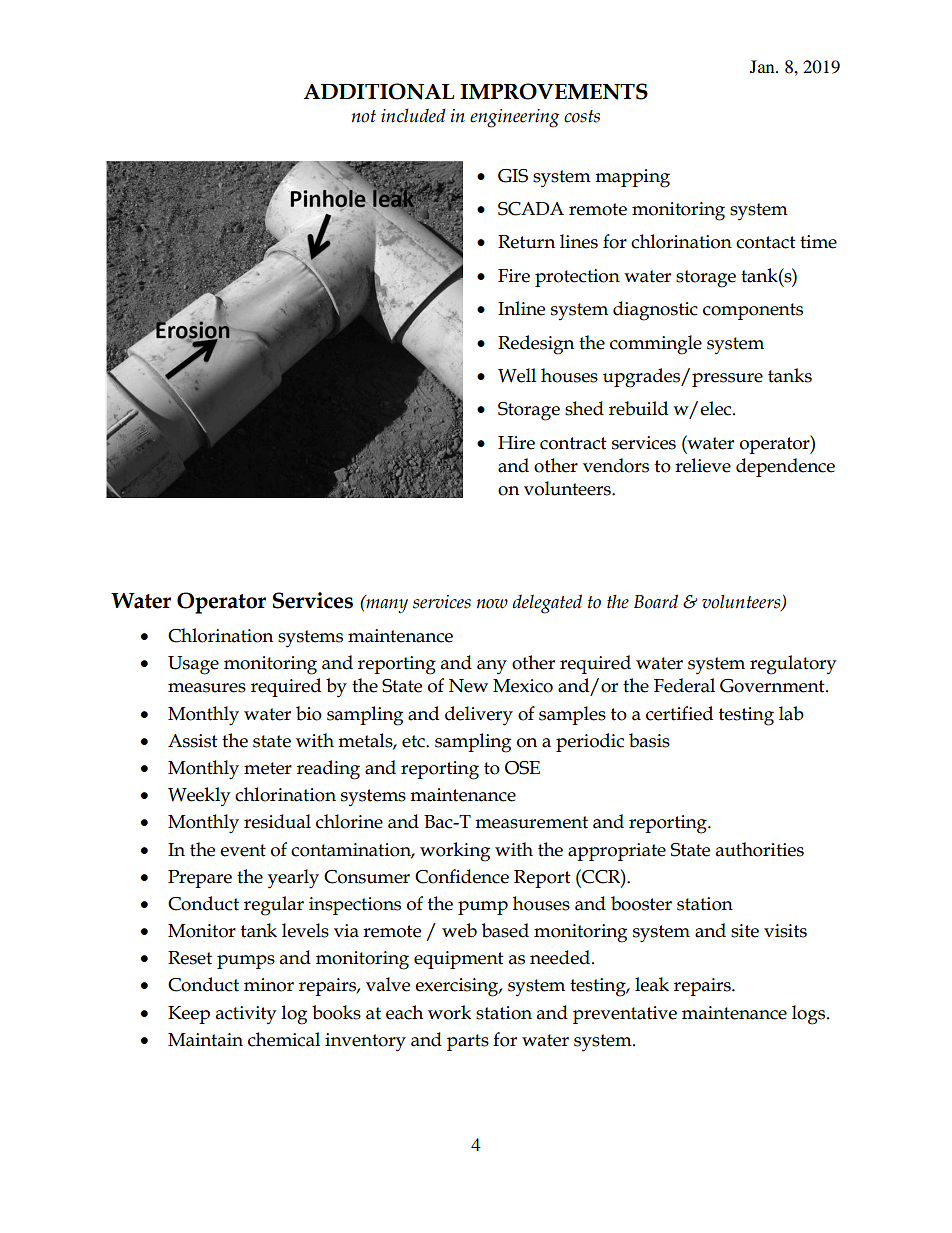  What do you see at coordinates (492, 604) in the page?
I see `now` at bounding box center [492, 604].
